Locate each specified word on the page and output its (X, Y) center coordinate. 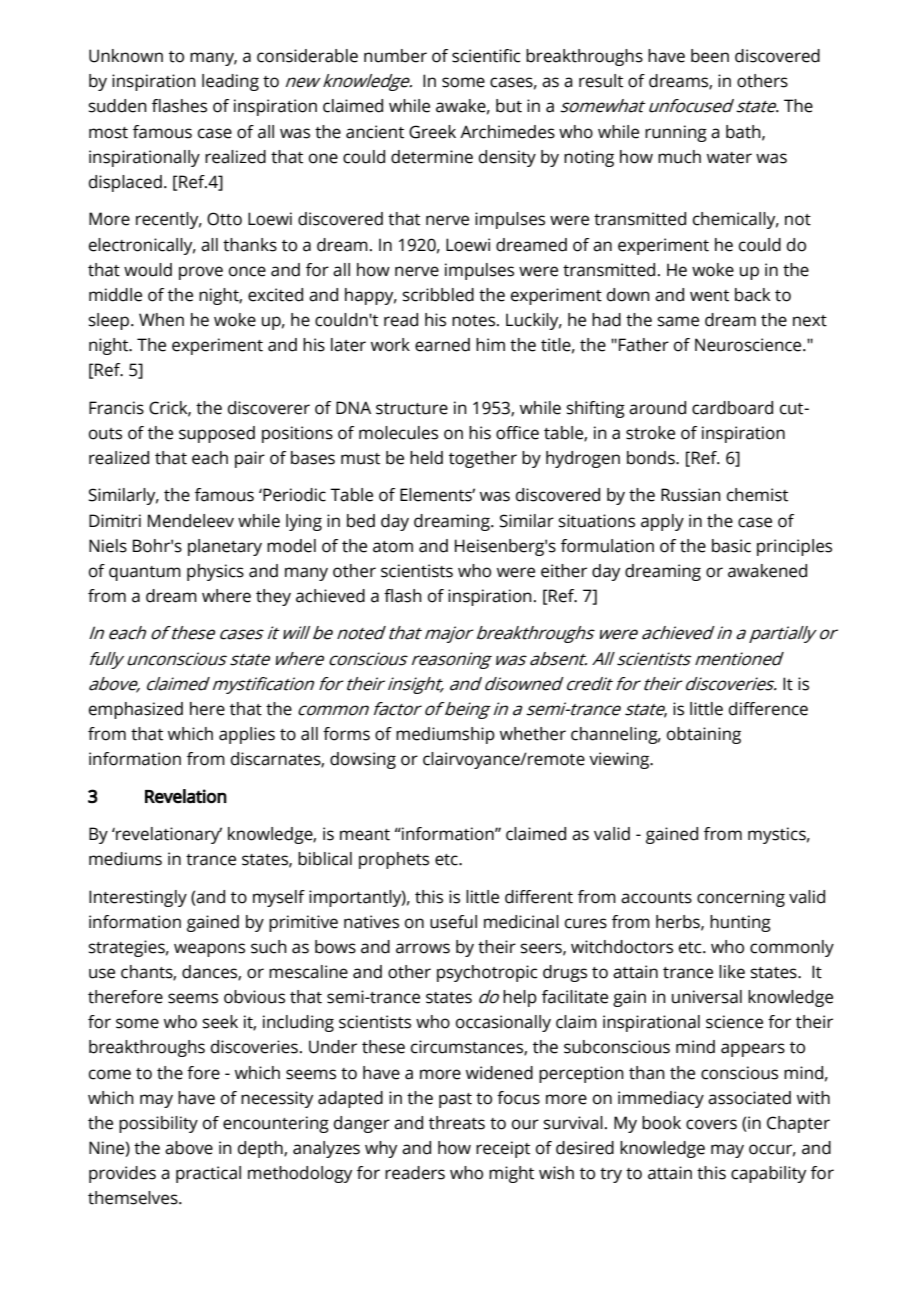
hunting (740, 923)
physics (215, 572)
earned (442, 345)
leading (230, 82)
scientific (486, 56)
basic (731, 546)
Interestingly (138, 898)
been (710, 56)
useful (453, 922)
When (161, 320)
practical (208, 1174)
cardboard (732, 408)
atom (393, 547)
